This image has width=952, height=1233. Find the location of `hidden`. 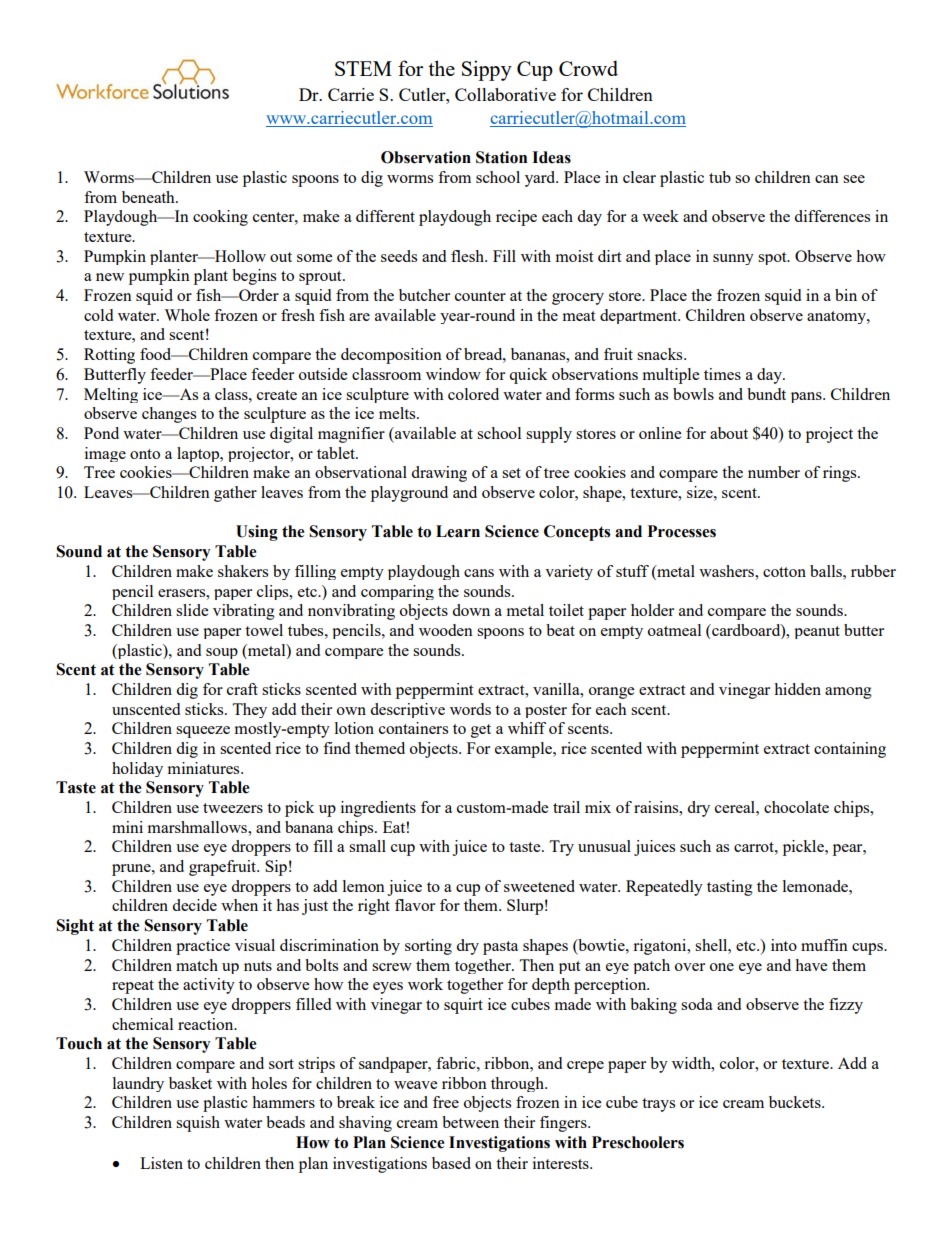

hidden is located at coordinates (797, 689).
